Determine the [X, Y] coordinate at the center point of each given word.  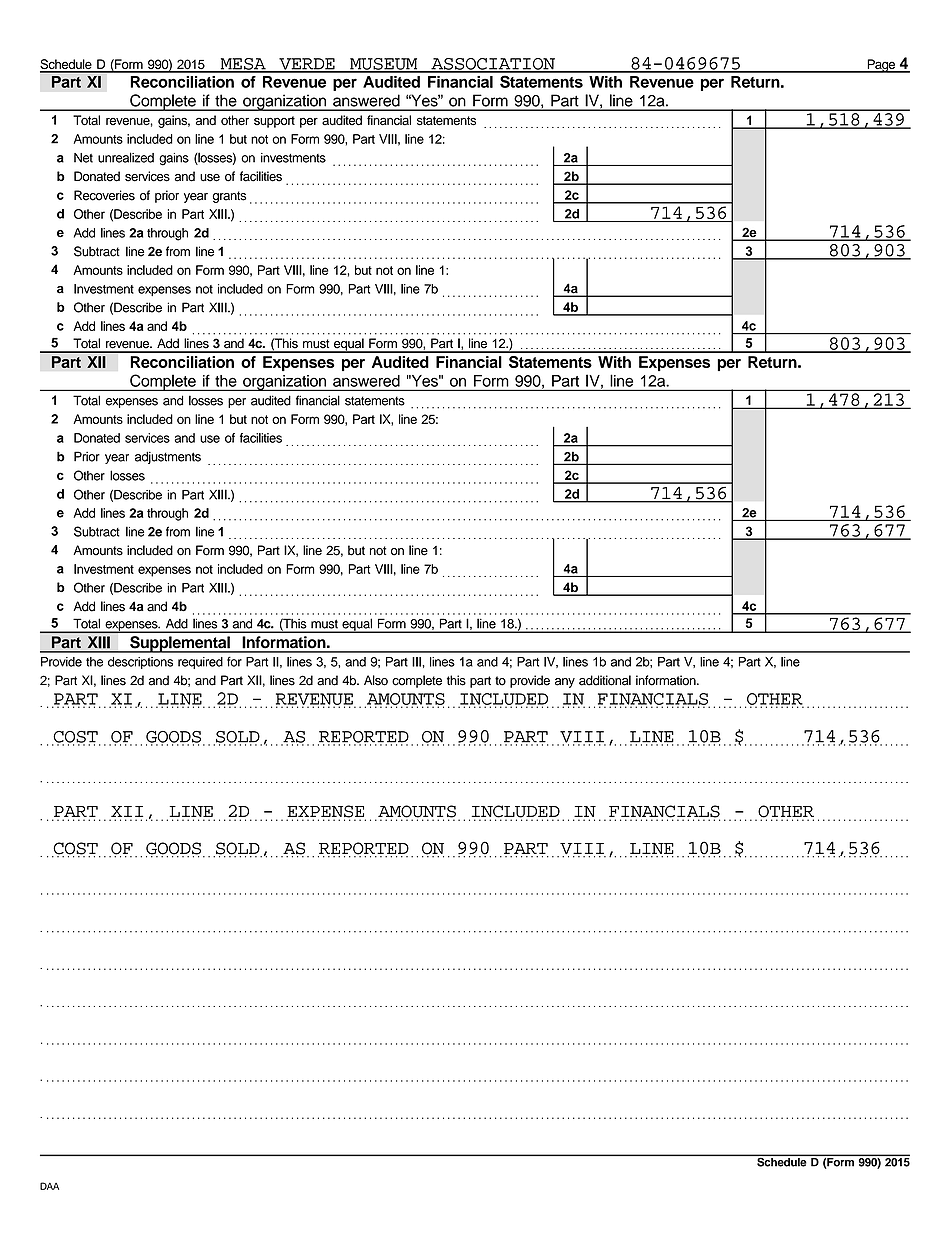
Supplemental [180, 644]
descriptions [140, 663]
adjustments [168, 457]
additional [605, 680]
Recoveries [104, 195]
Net [83, 158]
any [565, 683]
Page [881, 66]
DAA [49, 1186]
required [200, 663]
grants [229, 197]
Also [376, 680]
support [274, 122]
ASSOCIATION [493, 65]
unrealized [126, 157]
